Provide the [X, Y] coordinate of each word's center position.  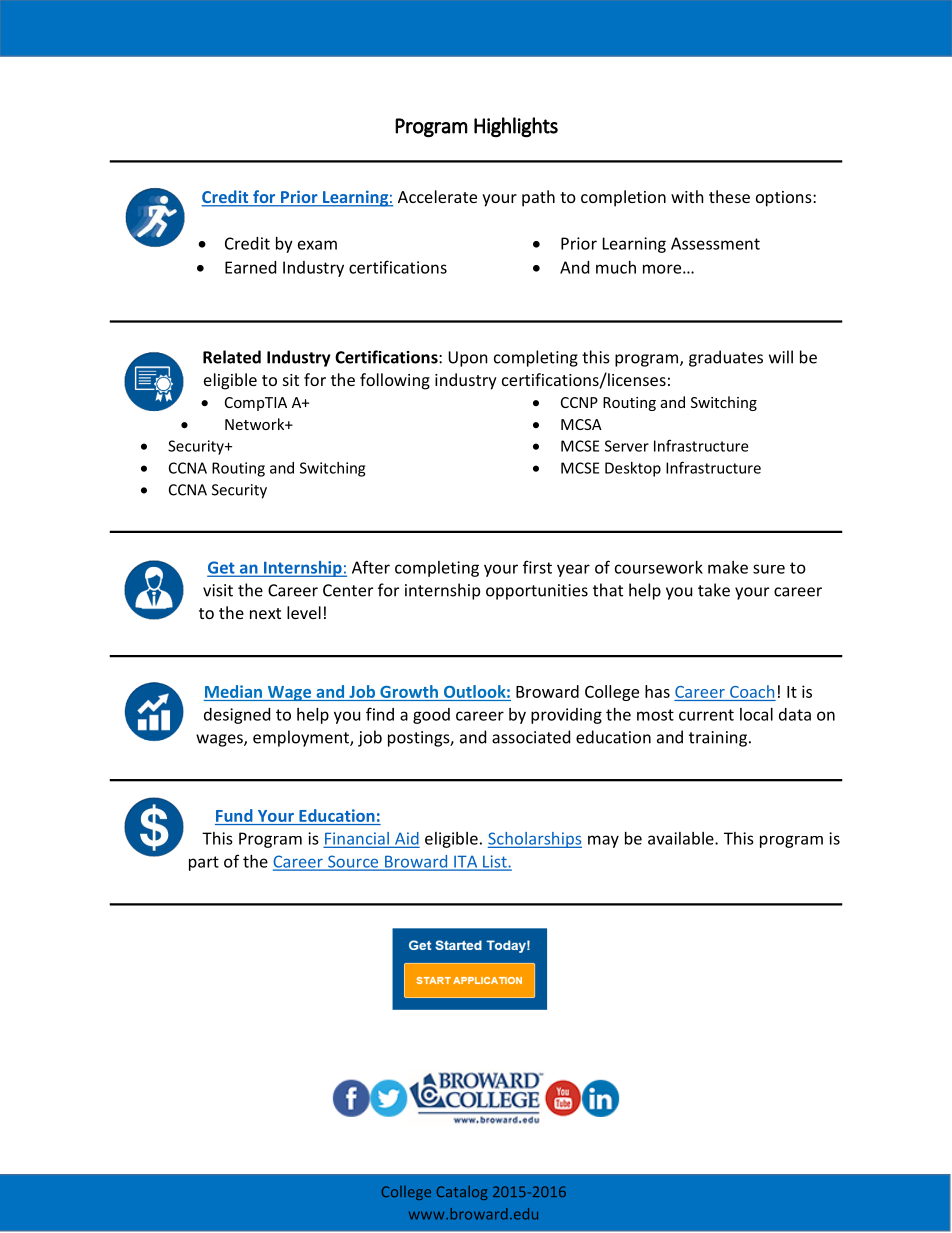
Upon [468, 359]
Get [222, 568]
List [495, 862]
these [729, 196]
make [728, 567]
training [718, 739]
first [537, 567]
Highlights [516, 127]
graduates [726, 358]
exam [317, 245]
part [204, 863]
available [682, 838]
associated [531, 737]
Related [232, 357]
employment [302, 738]
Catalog [462, 1193]
